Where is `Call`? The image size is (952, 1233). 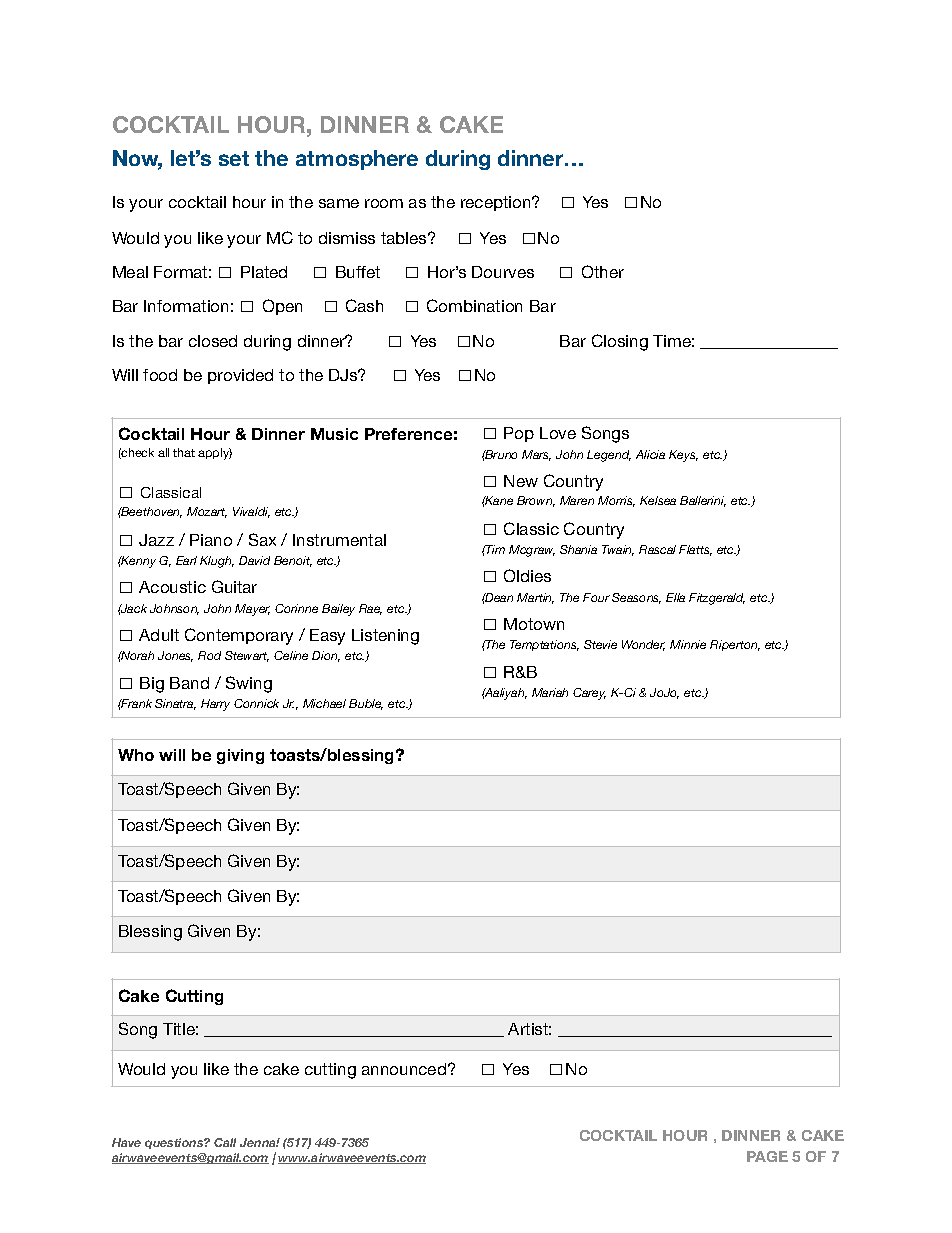
Call is located at coordinates (225, 1142).
